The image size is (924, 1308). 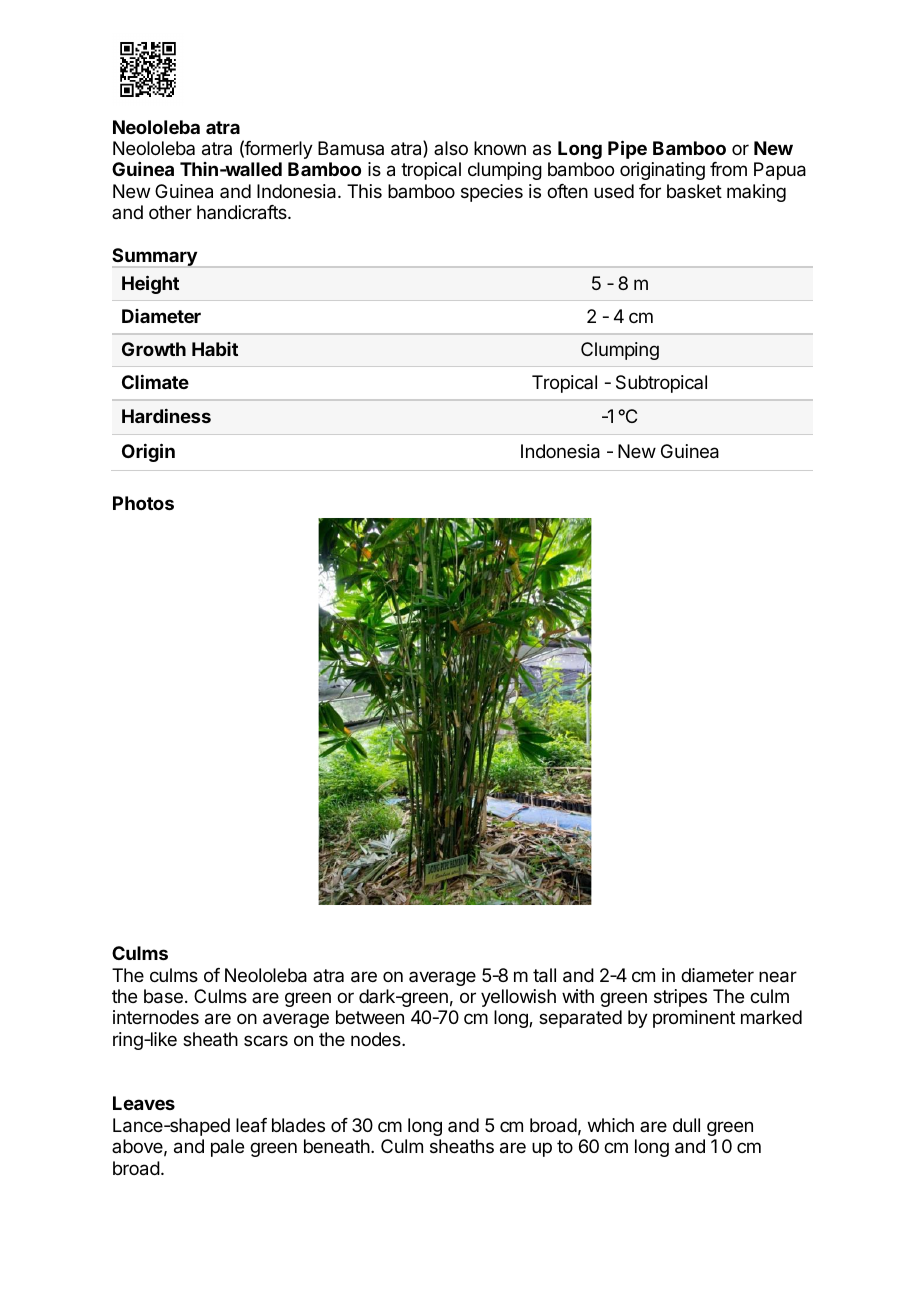 What do you see at coordinates (166, 416) in the image?
I see `Hardiness` at bounding box center [166, 416].
